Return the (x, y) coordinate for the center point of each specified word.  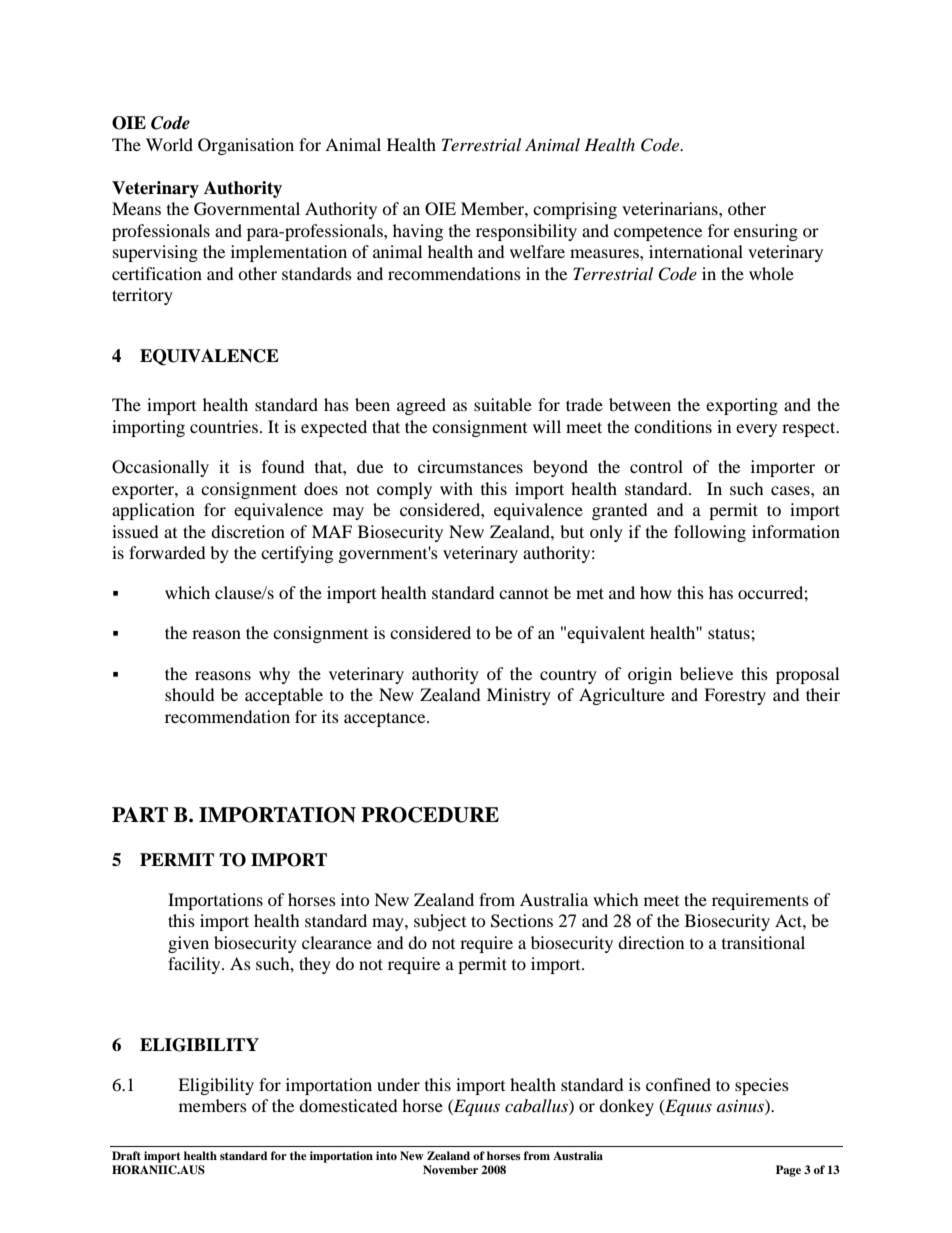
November (450, 1169)
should (190, 694)
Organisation (246, 146)
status (730, 633)
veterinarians (671, 208)
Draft (126, 1155)
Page (788, 1171)
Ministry (519, 696)
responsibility (526, 232)
